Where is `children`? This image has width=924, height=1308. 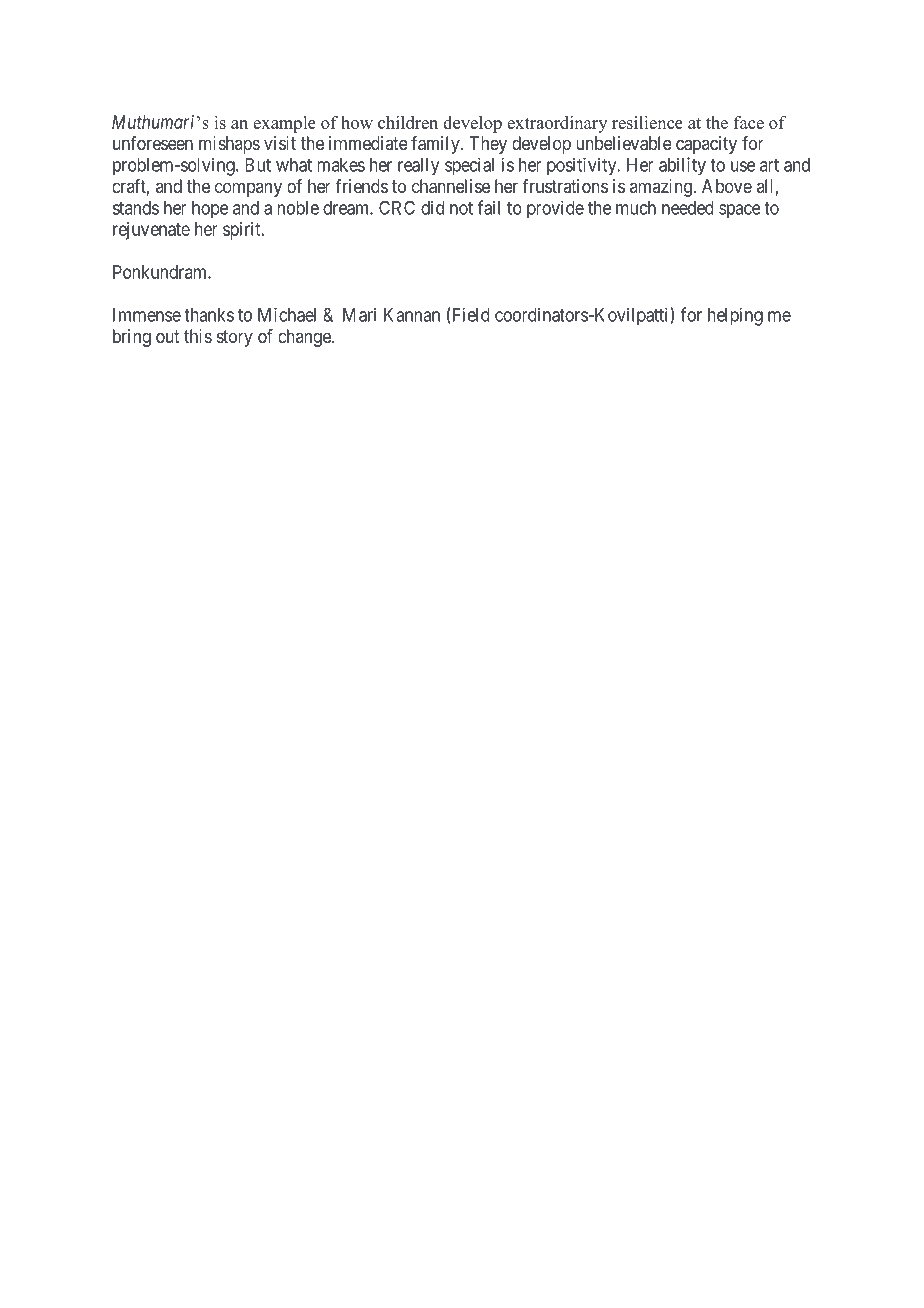
children is located at coordinates (408, 122).
